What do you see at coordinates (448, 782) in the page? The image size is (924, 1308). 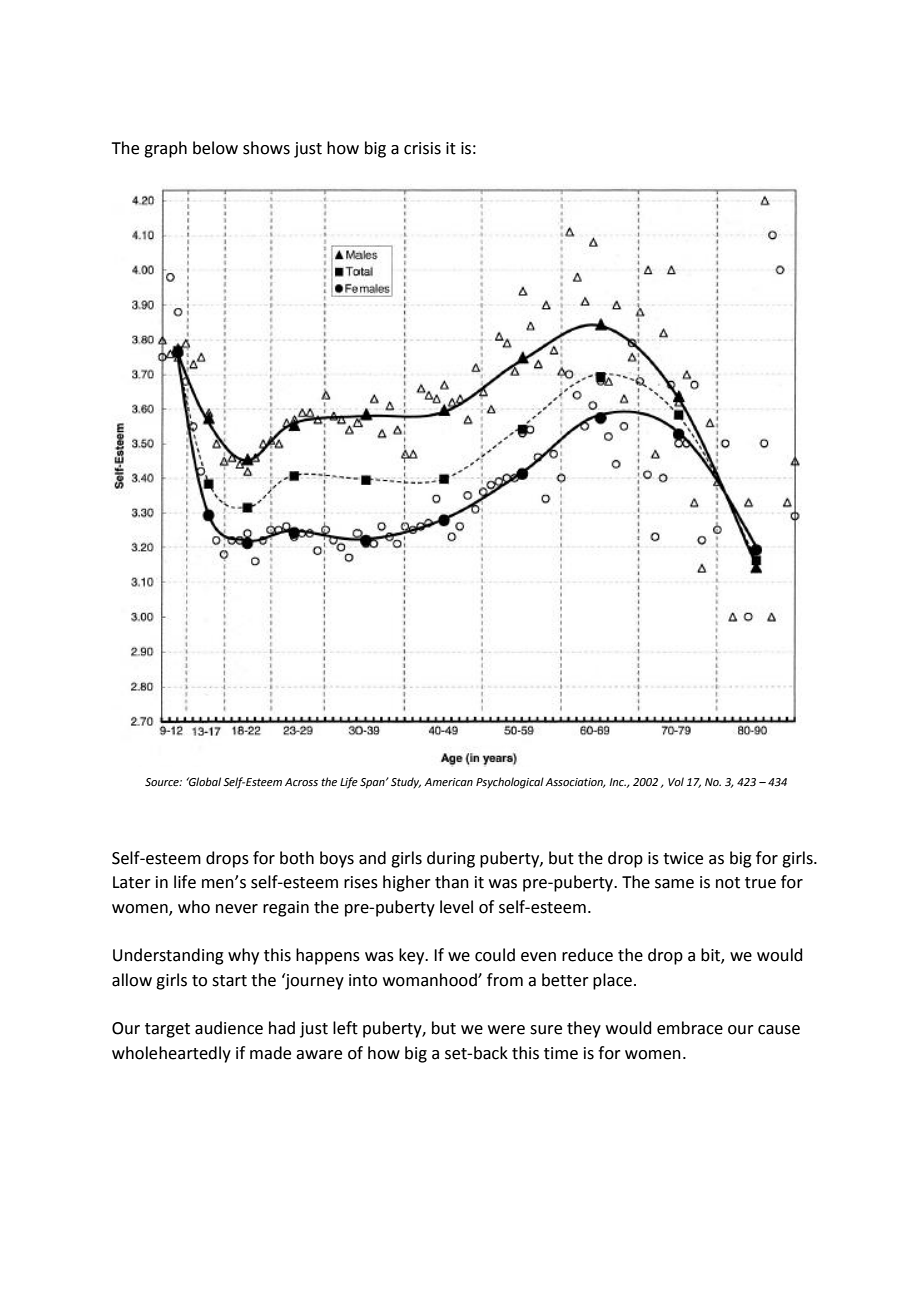 I see `American` at bounding box center [448, 782].
